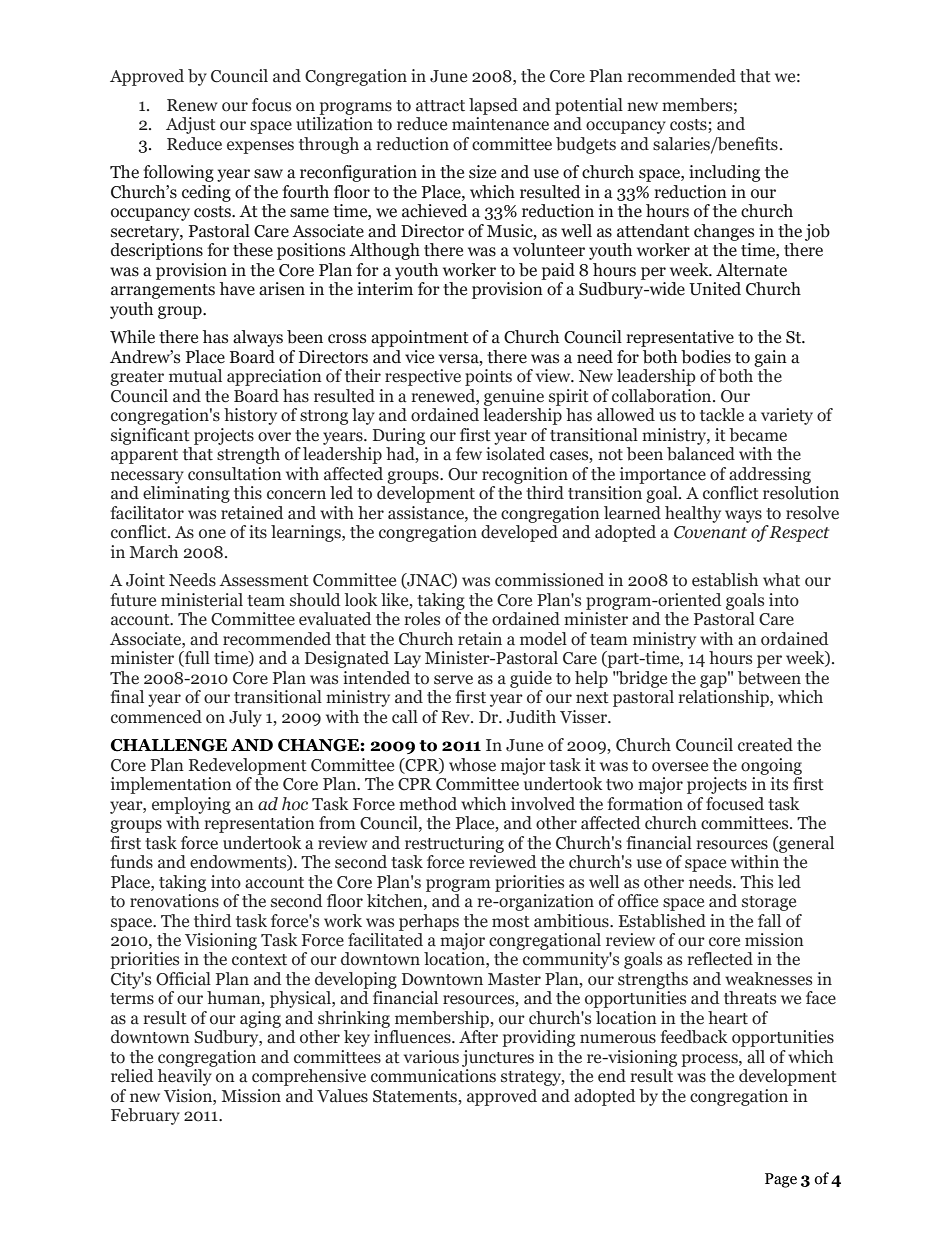 The height and width of the page is (1233, 952). What do you see at coordinates (174, 901) in the page?
I see `renovations` at bounding box center [174, 901].
